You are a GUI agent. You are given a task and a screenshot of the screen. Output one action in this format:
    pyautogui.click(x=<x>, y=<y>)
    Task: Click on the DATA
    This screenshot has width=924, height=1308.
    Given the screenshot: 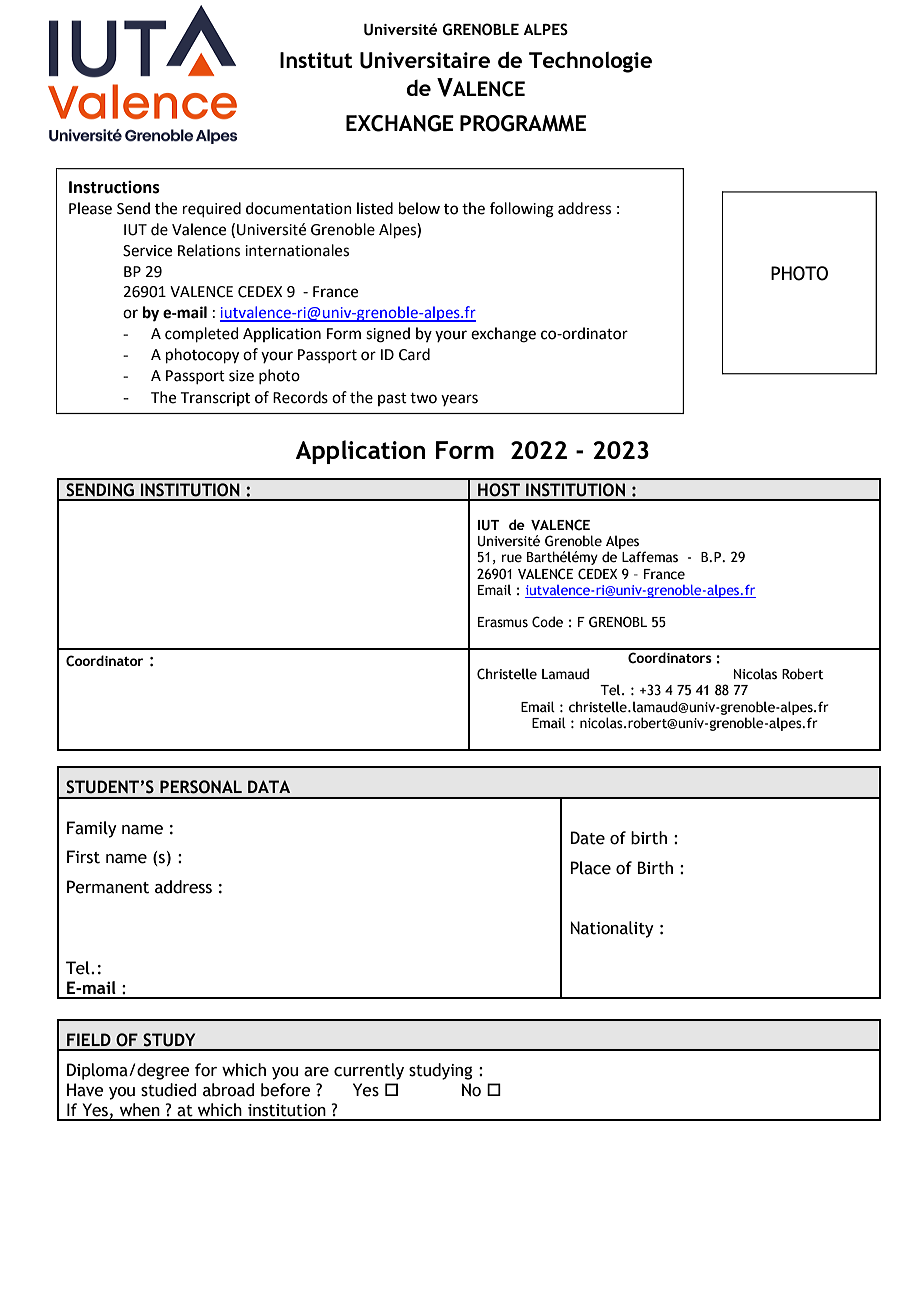 What is the action you would take?
    pyautogui.click(x=269, y=786)
